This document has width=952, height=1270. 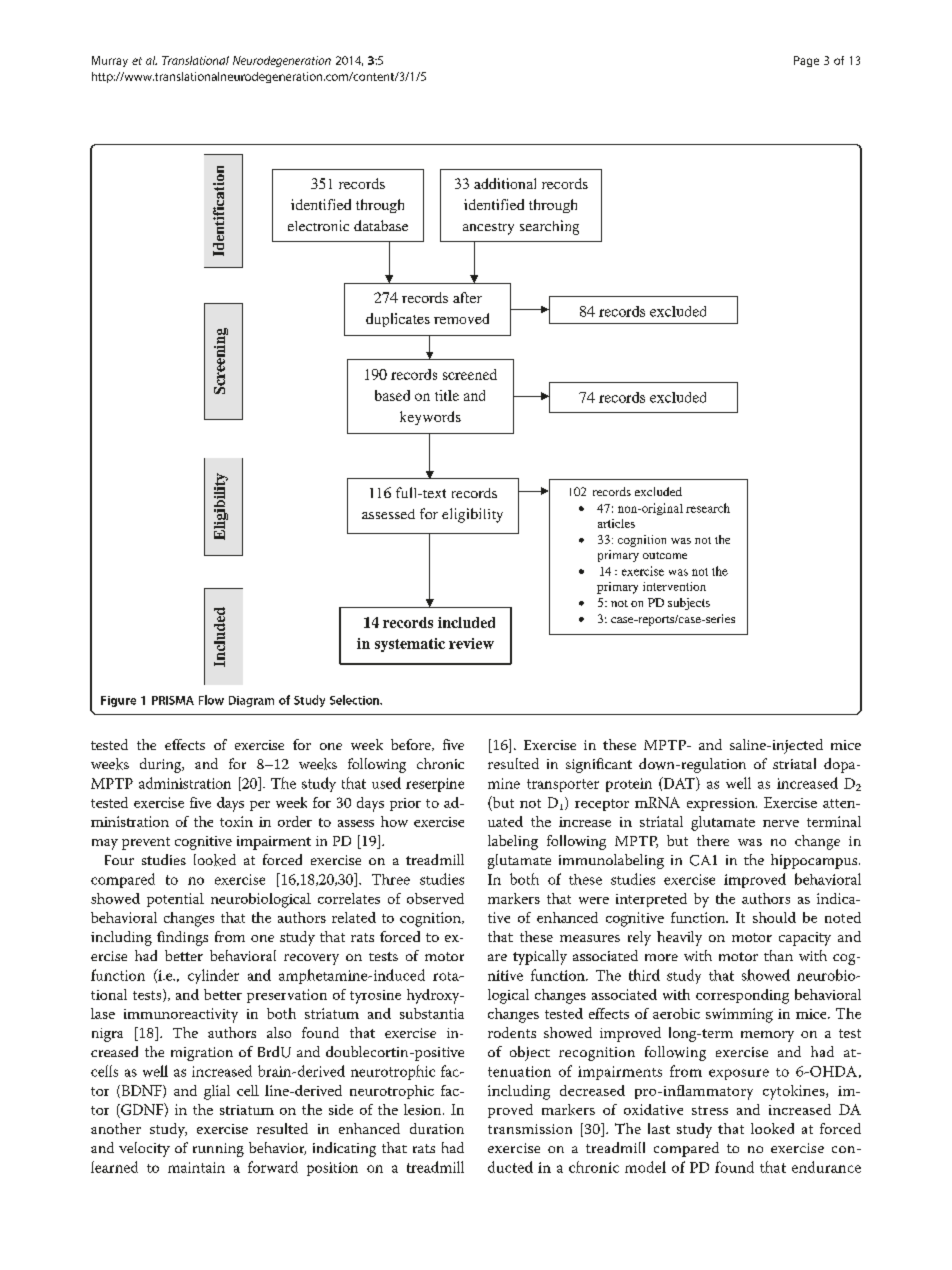 What do you see at coordinates (162, 765) in the document?
I see `during` at bounding box center [162, 765].
